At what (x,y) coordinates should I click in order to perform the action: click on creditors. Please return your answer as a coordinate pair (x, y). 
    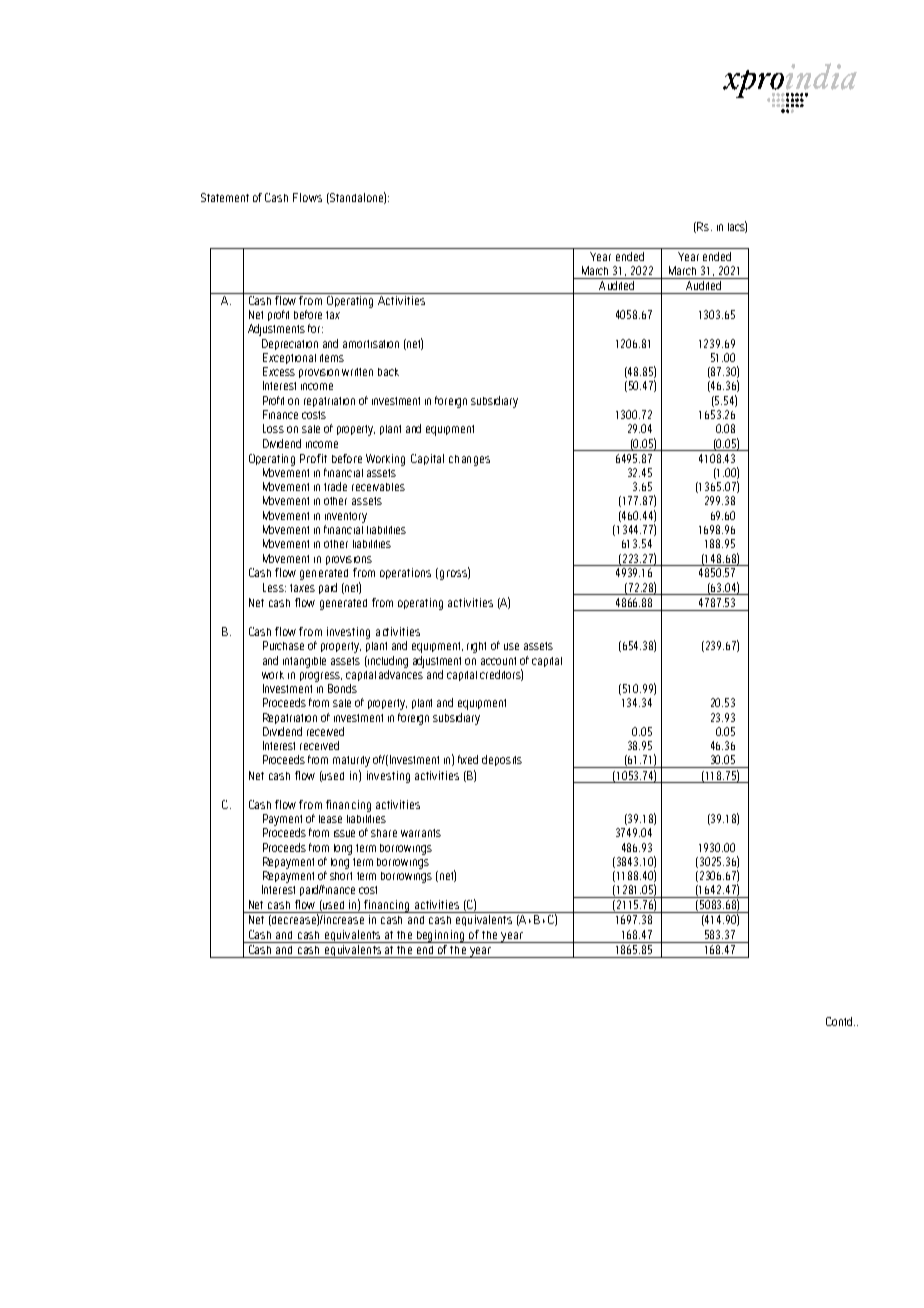
    Looking at the image, I should click on (501, 675).
